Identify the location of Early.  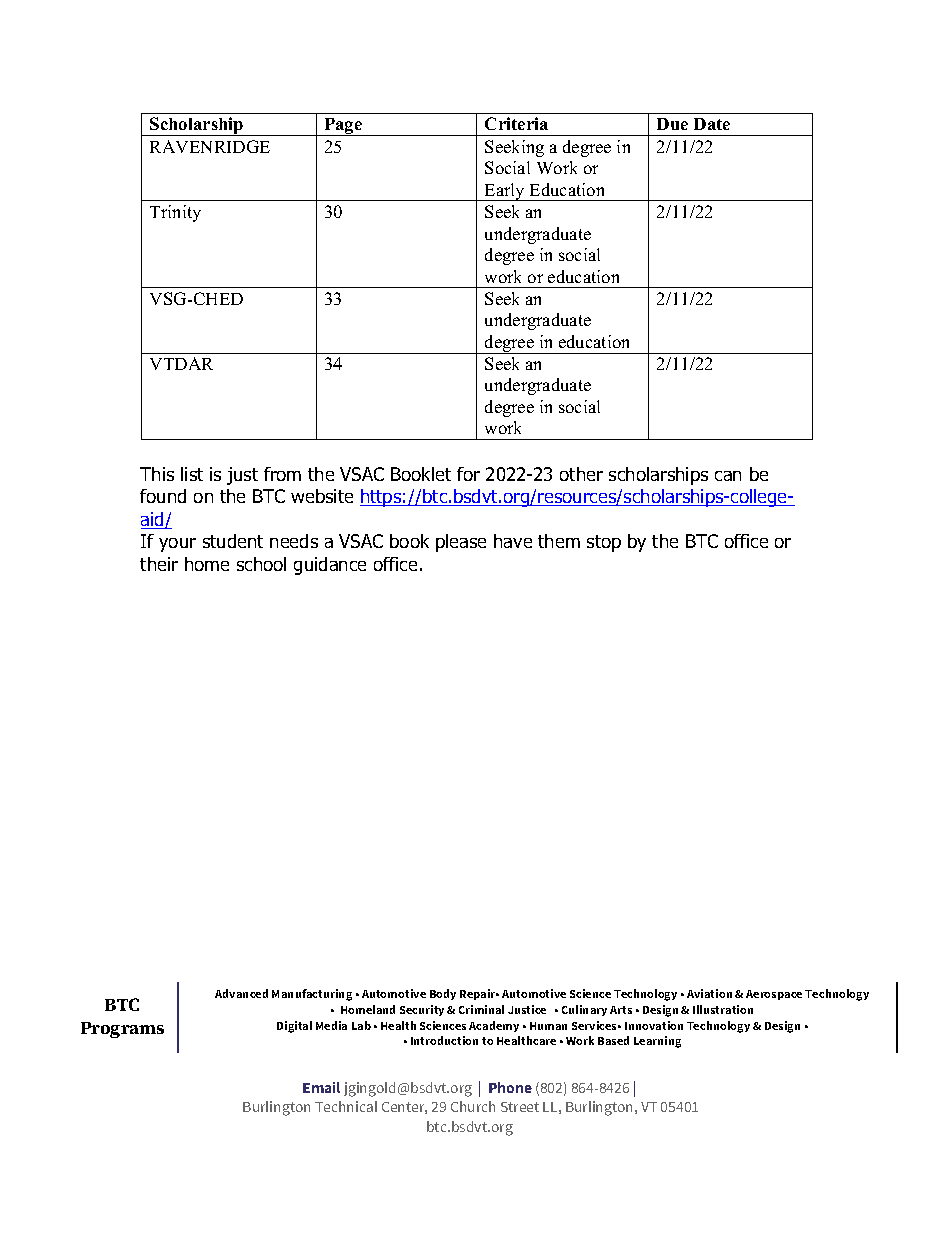
(505, 192).
